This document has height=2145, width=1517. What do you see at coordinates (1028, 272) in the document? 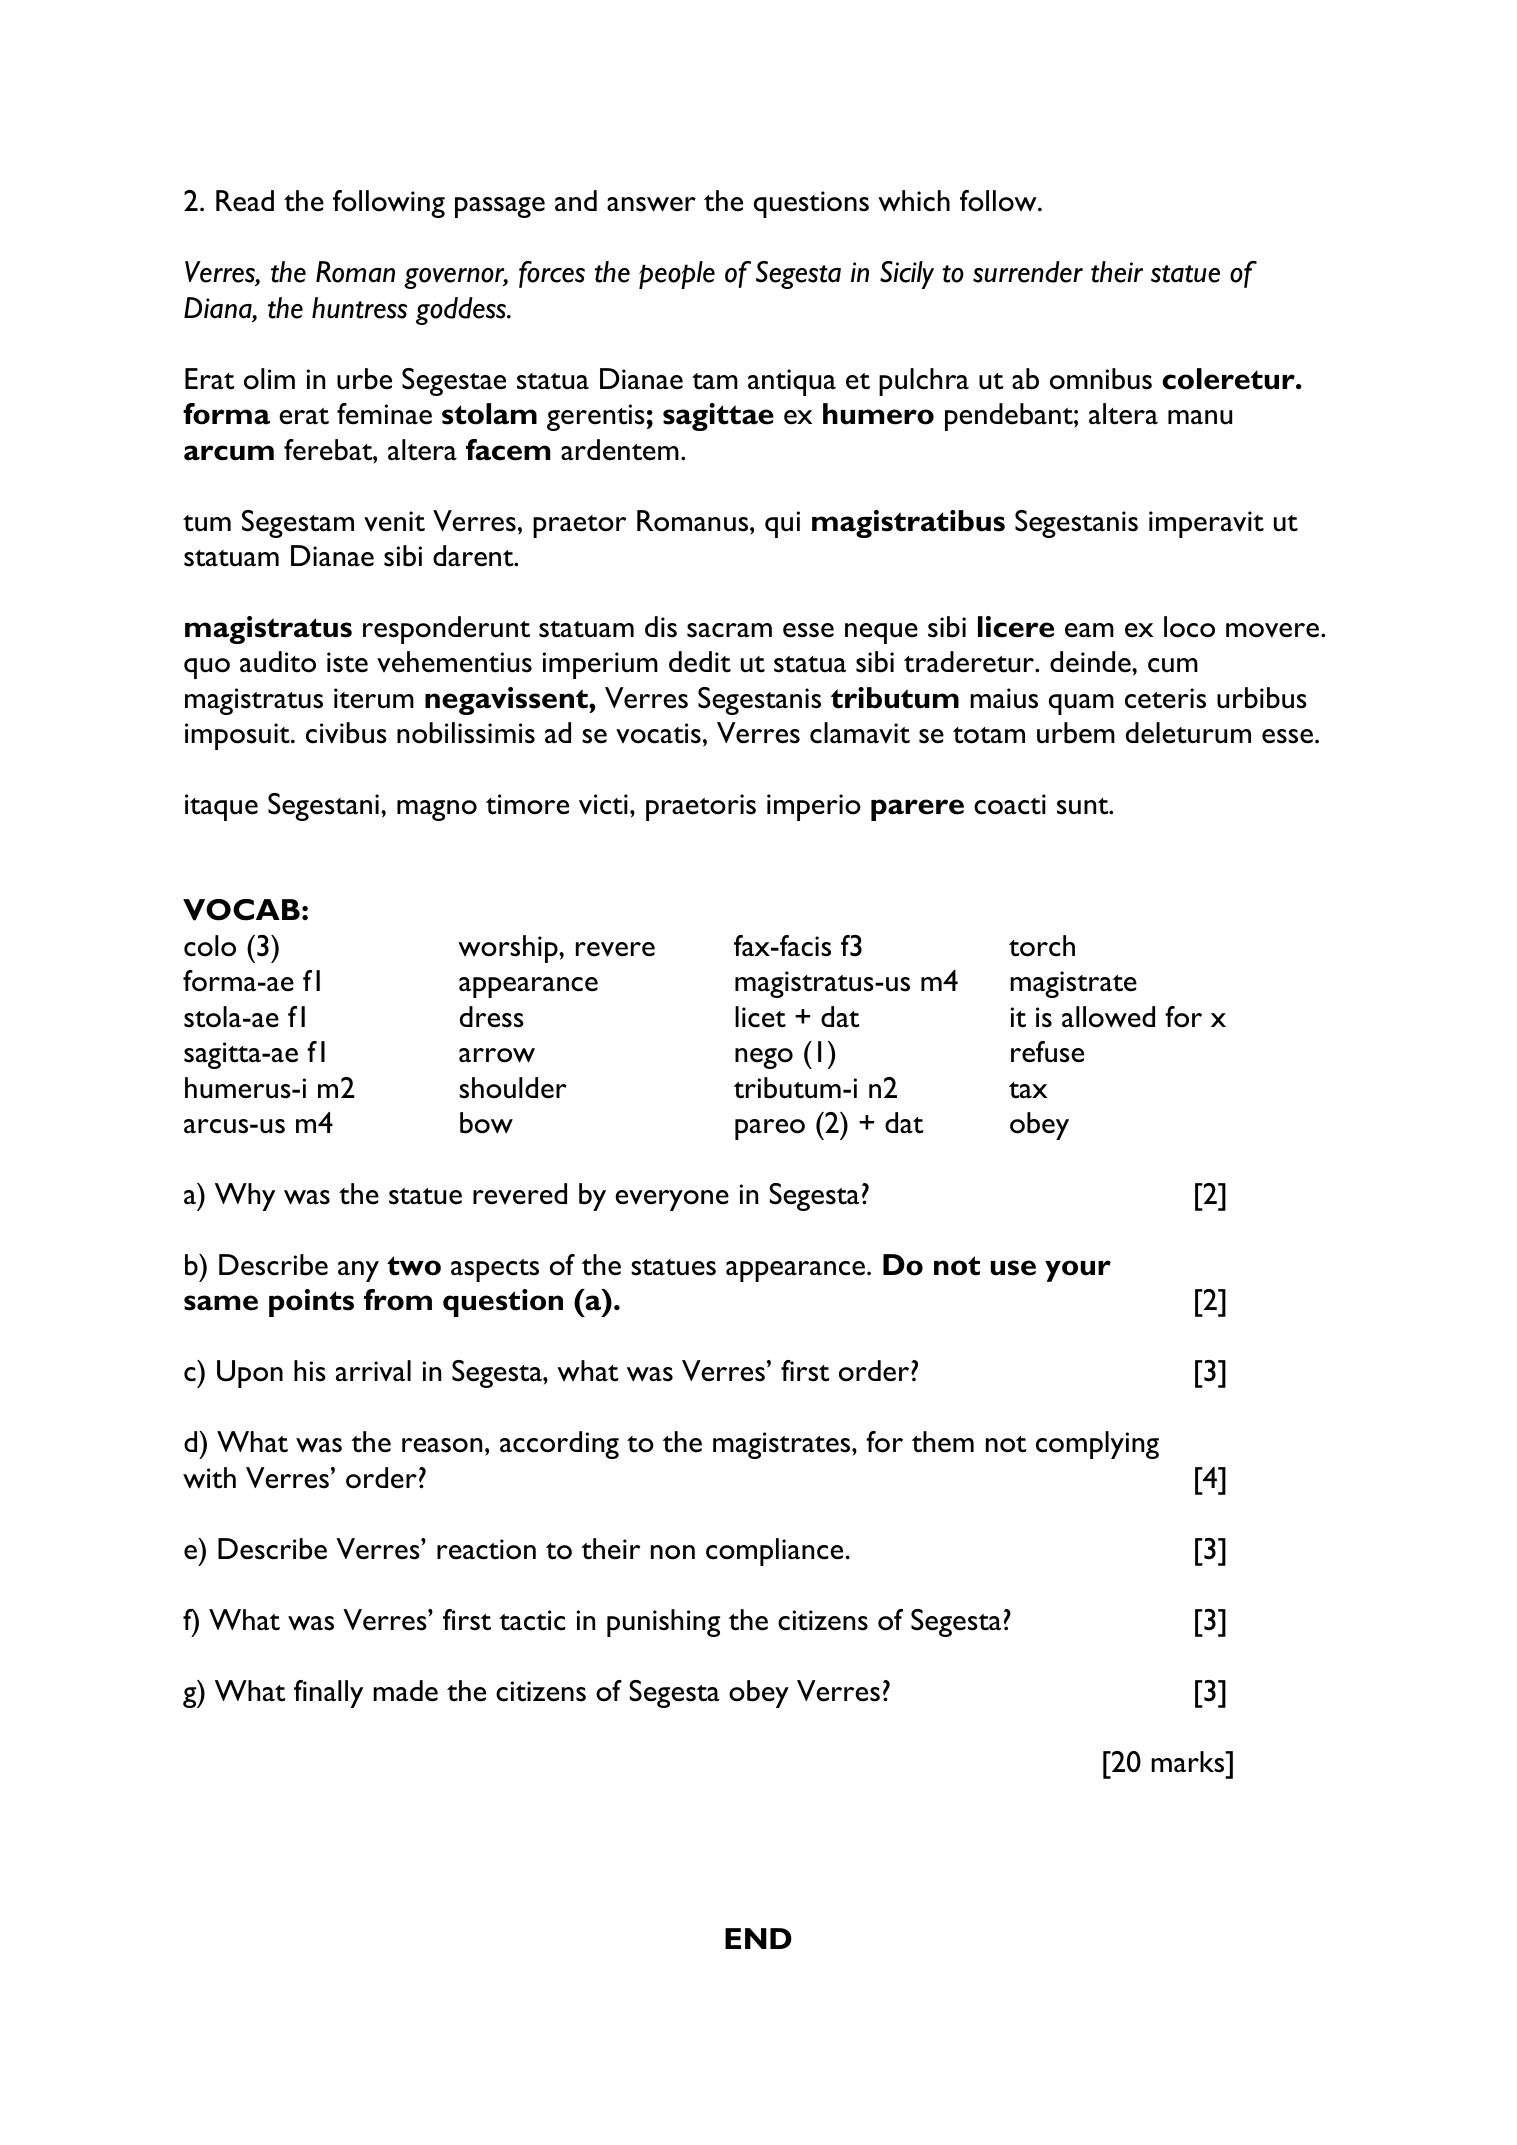
I see `surrender` at bounding box center [1028, 272].
